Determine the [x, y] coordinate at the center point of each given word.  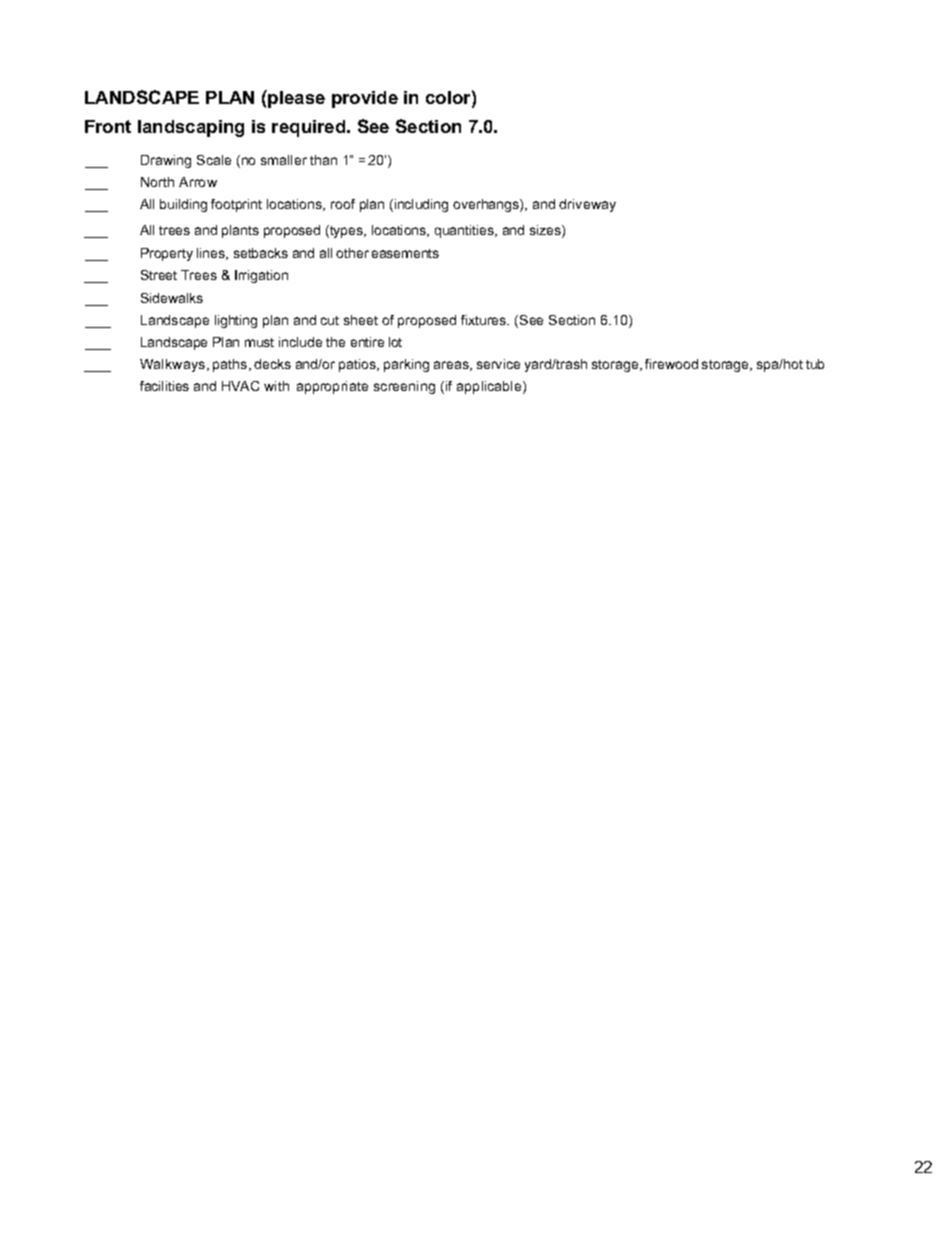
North [157, 182]
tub [815, 364]
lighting [236, 321]
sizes [546, 231]
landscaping [191, 128]
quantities [465, 231]
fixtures [485, 320]
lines [212, 254]
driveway [587, 205]
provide [365, 99]
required [310, 128]
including [421, 205]
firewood [671, 364]
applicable [490, 387]
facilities [164, 386]
